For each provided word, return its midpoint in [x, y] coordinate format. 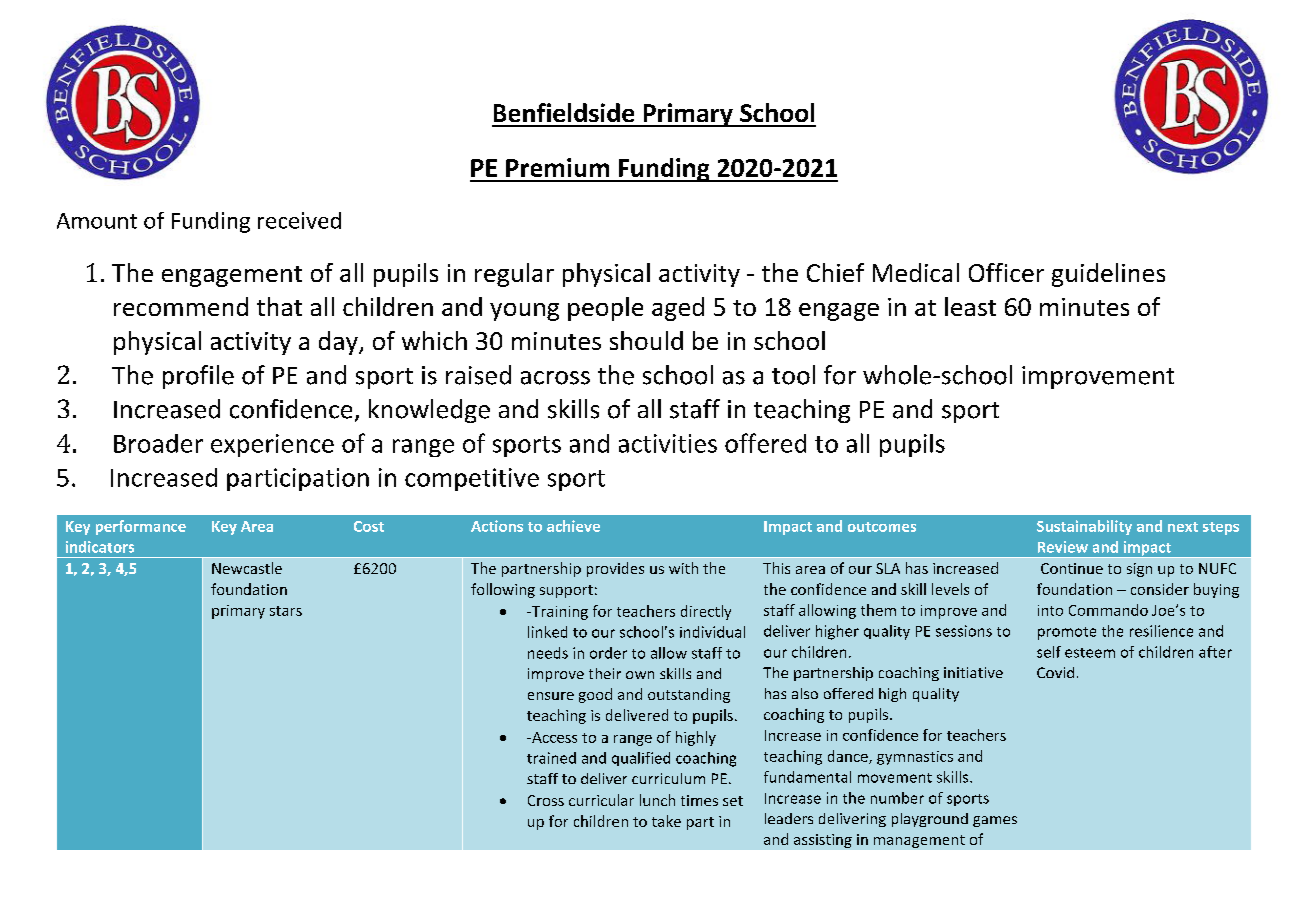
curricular [601, 800]
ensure [551, 696]
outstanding [689, 695]
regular [514, 275]
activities [668, 443]
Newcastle [247, 568]
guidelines [1108, 275]
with [683, 568]
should [646, 340]
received [299, 220]
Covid [1055, 672]
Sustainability [1084, 527]
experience [272, 445]
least [970, 306]
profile [198, 377]
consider [1160, 589]
